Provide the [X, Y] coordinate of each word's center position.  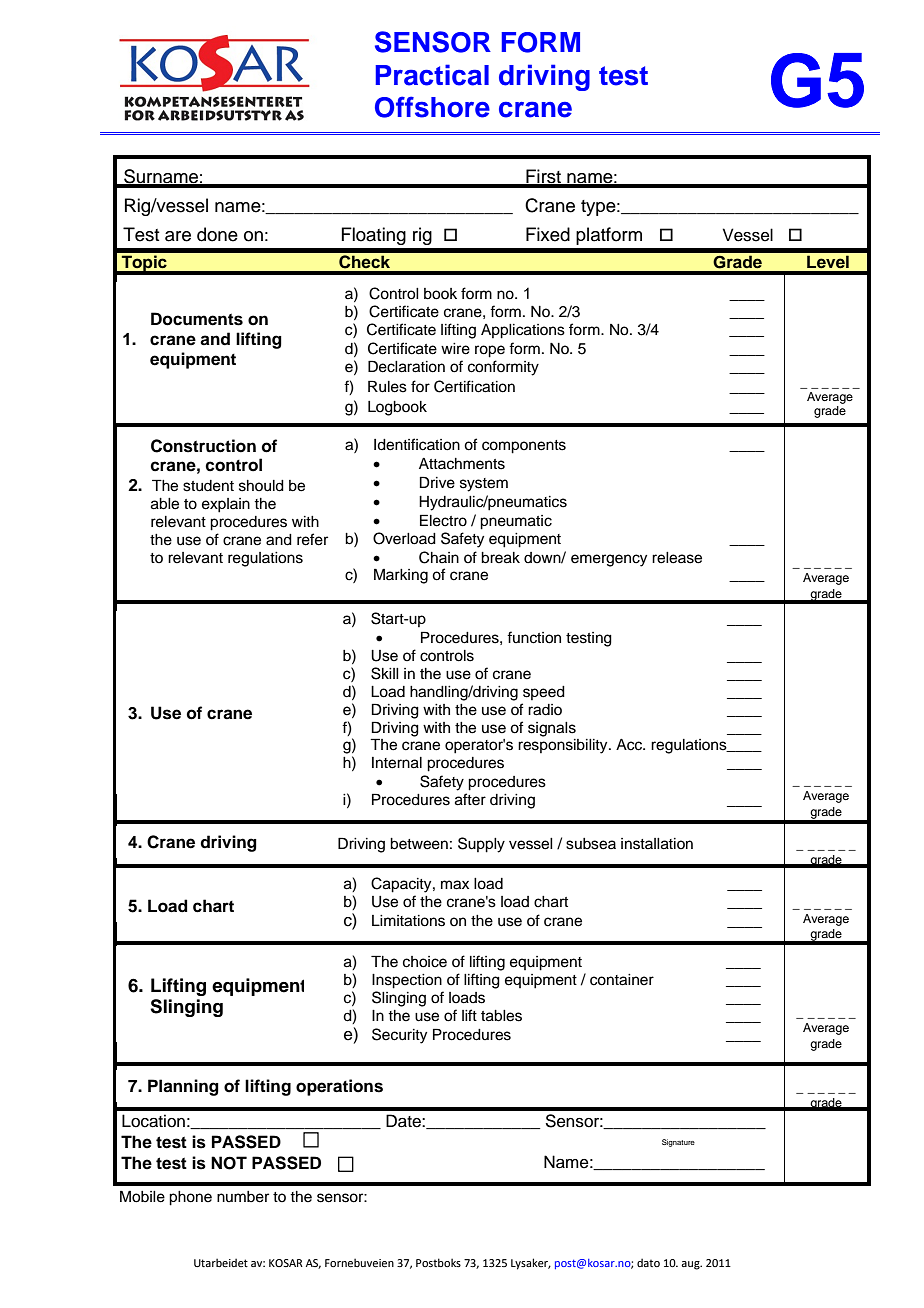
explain [226, 505]
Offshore [432, 107]
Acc [630, 745]
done [217, 234]
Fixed [548, 234]
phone [190, 1198]
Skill [385, 673]
